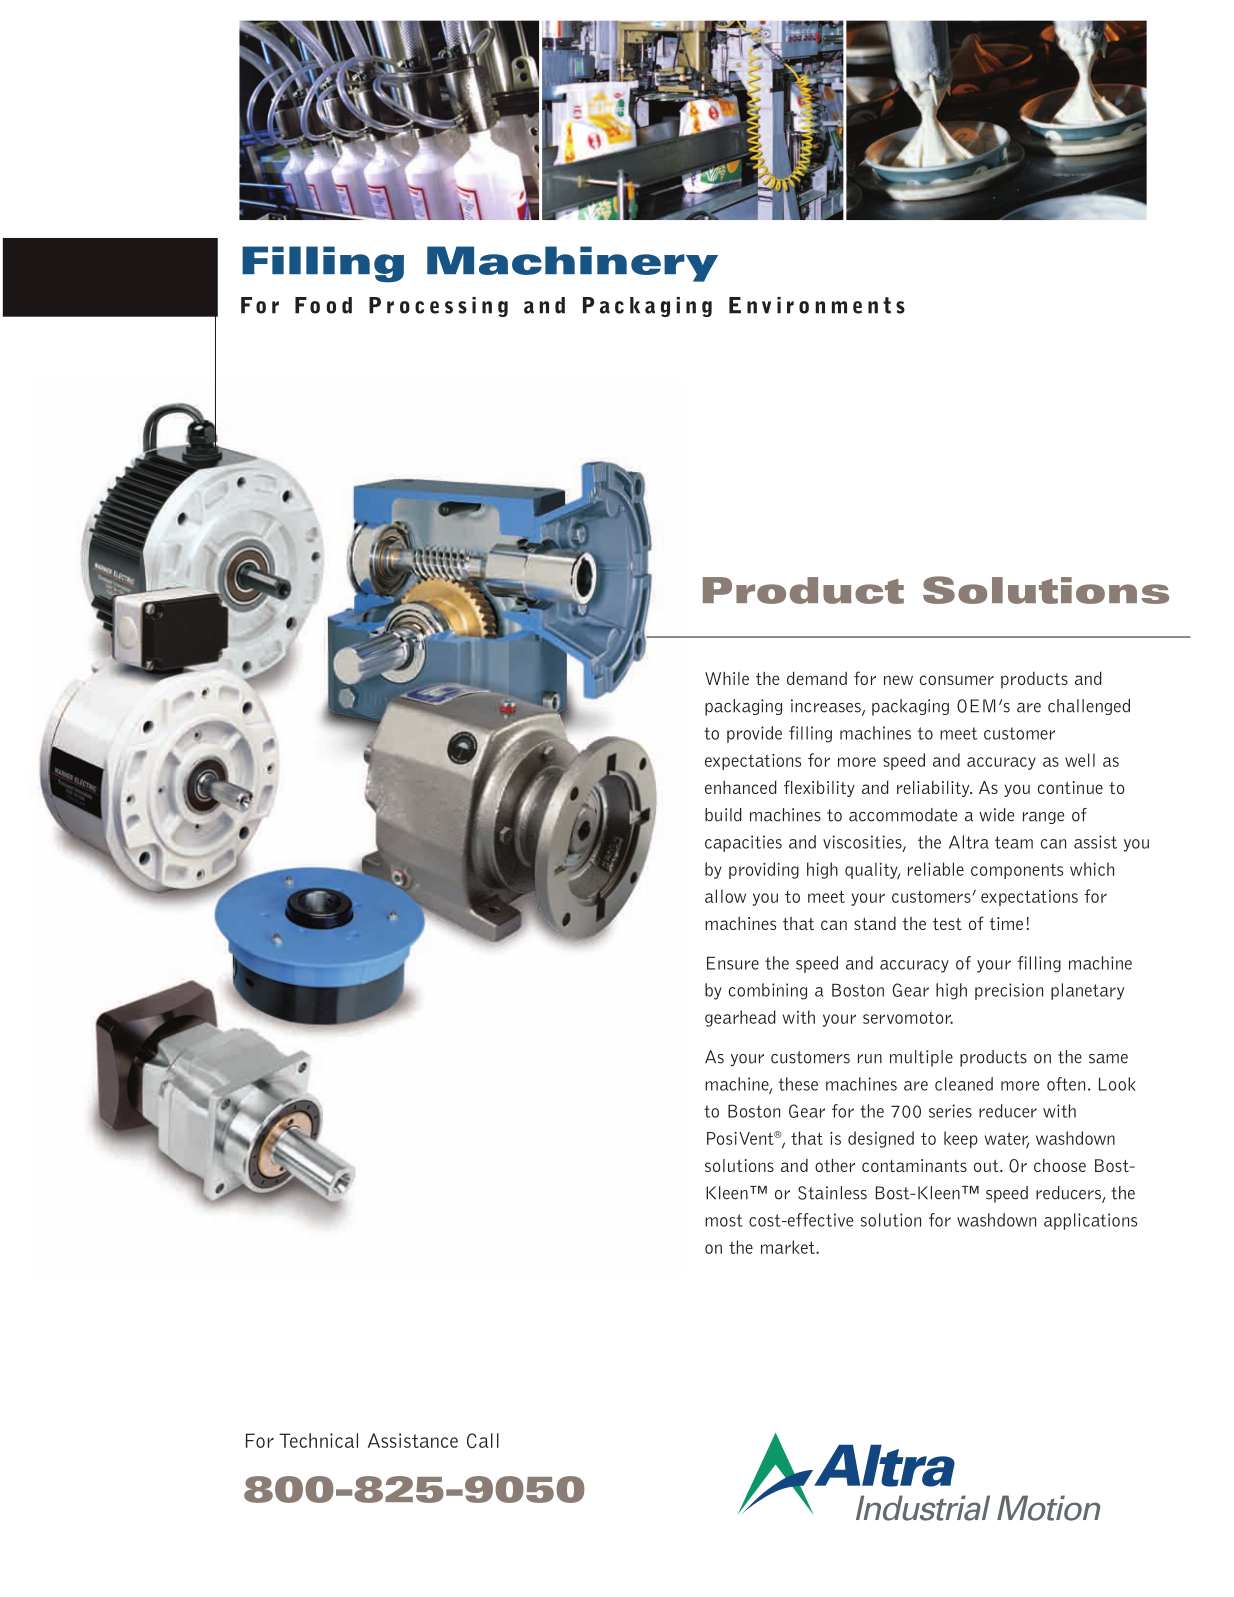 The height and width of the document is (1597, 1234). I want to click on often, so click(1066, 1084).
